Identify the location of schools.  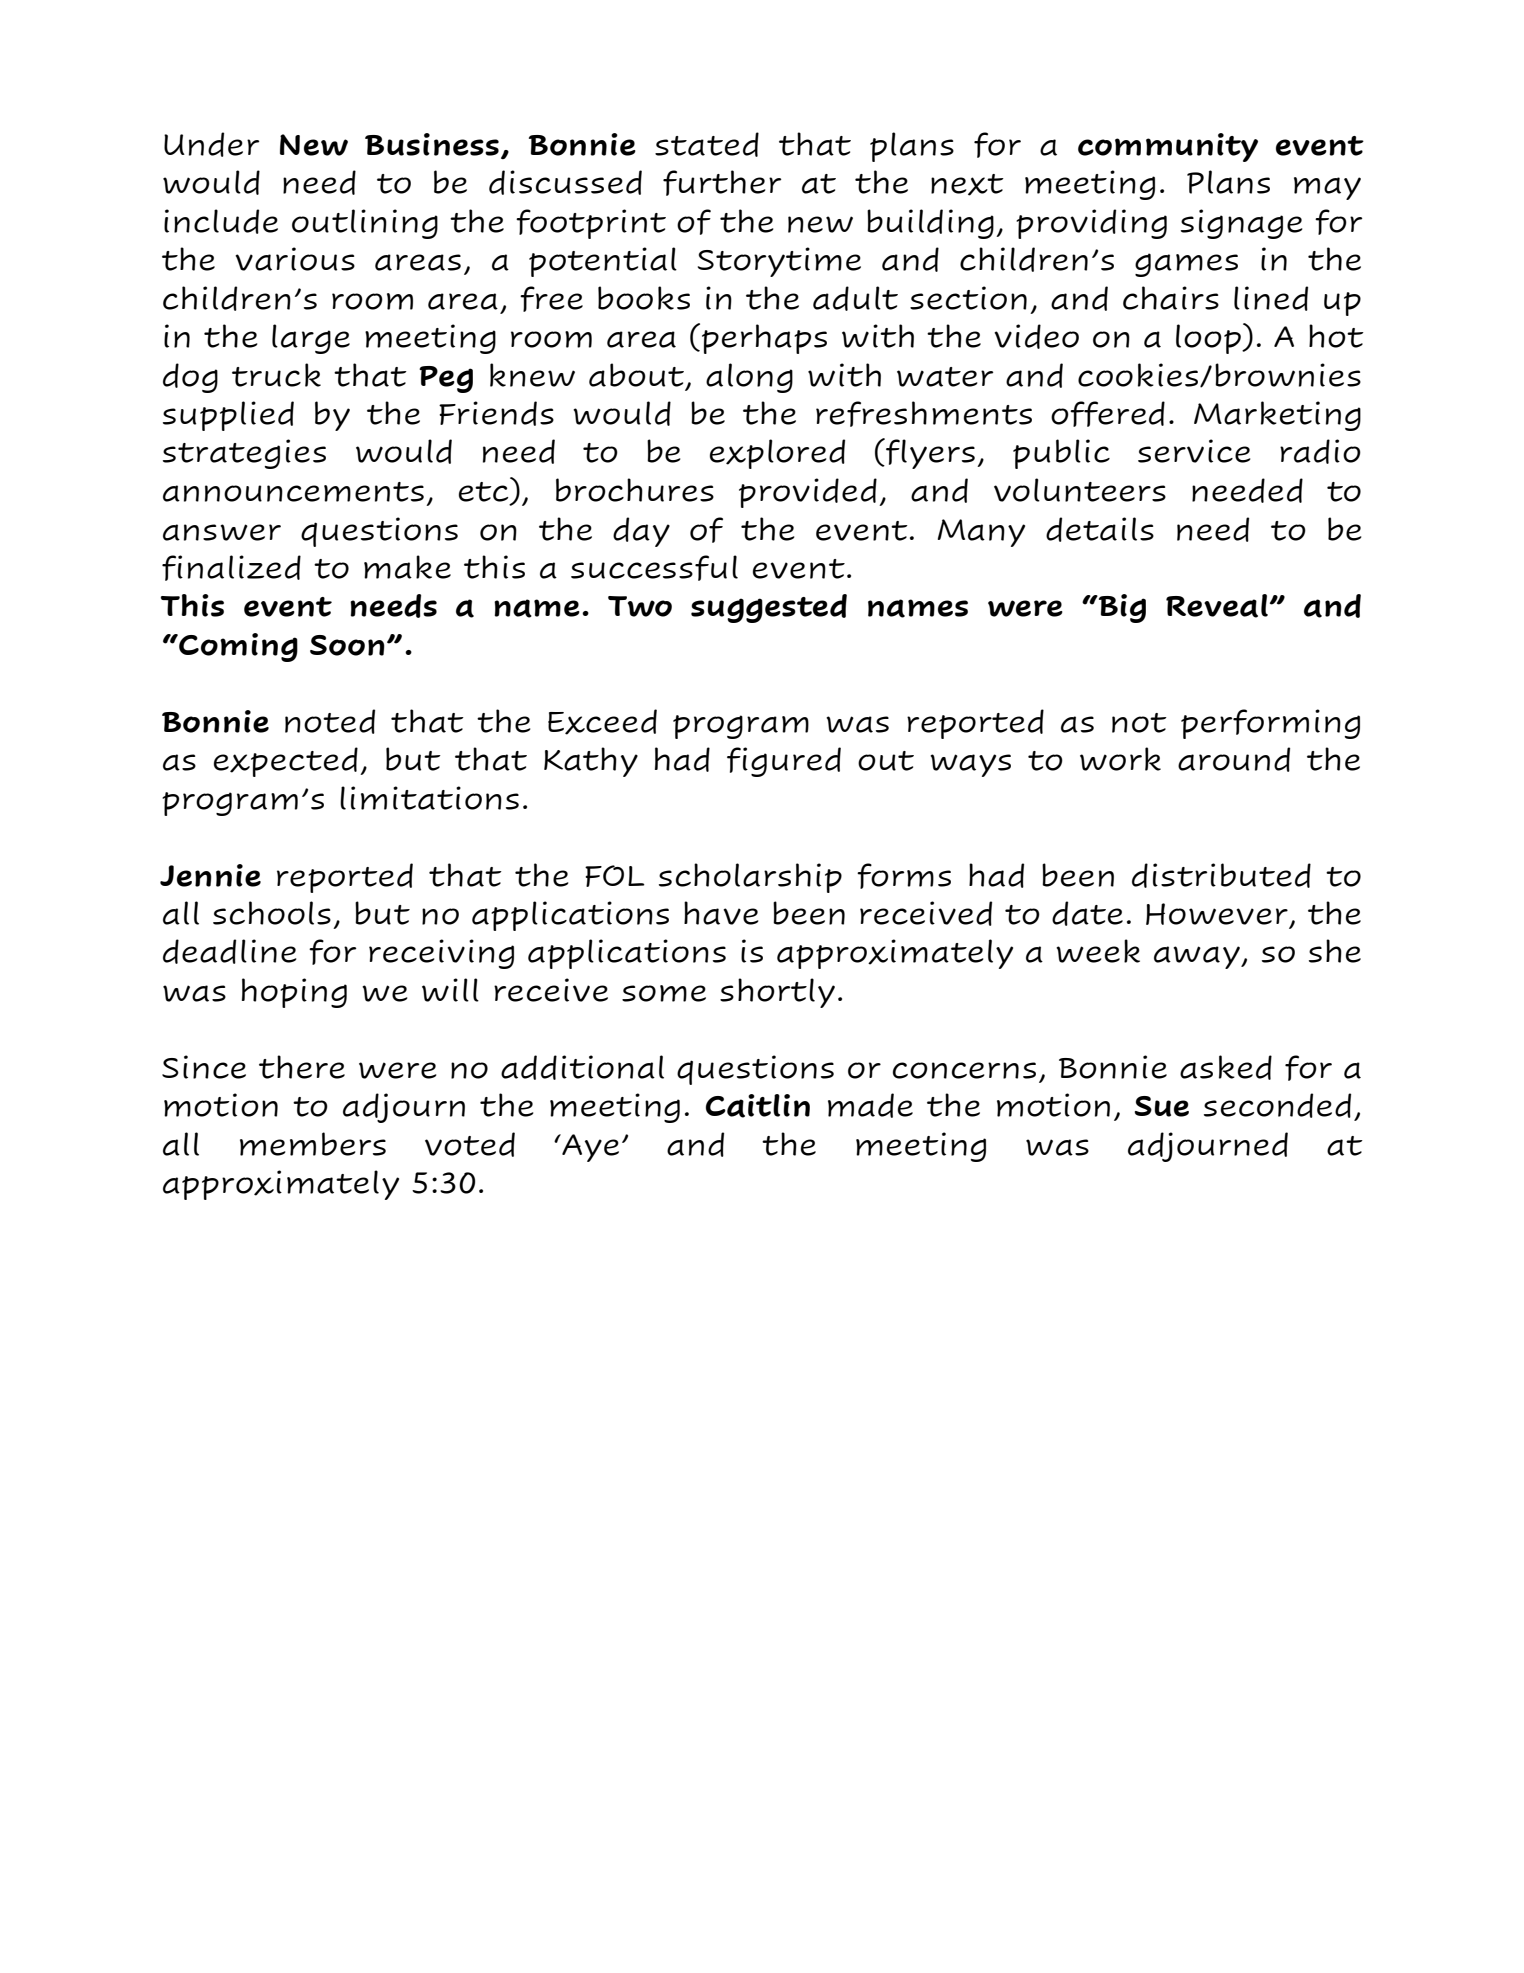
(272, 913).
